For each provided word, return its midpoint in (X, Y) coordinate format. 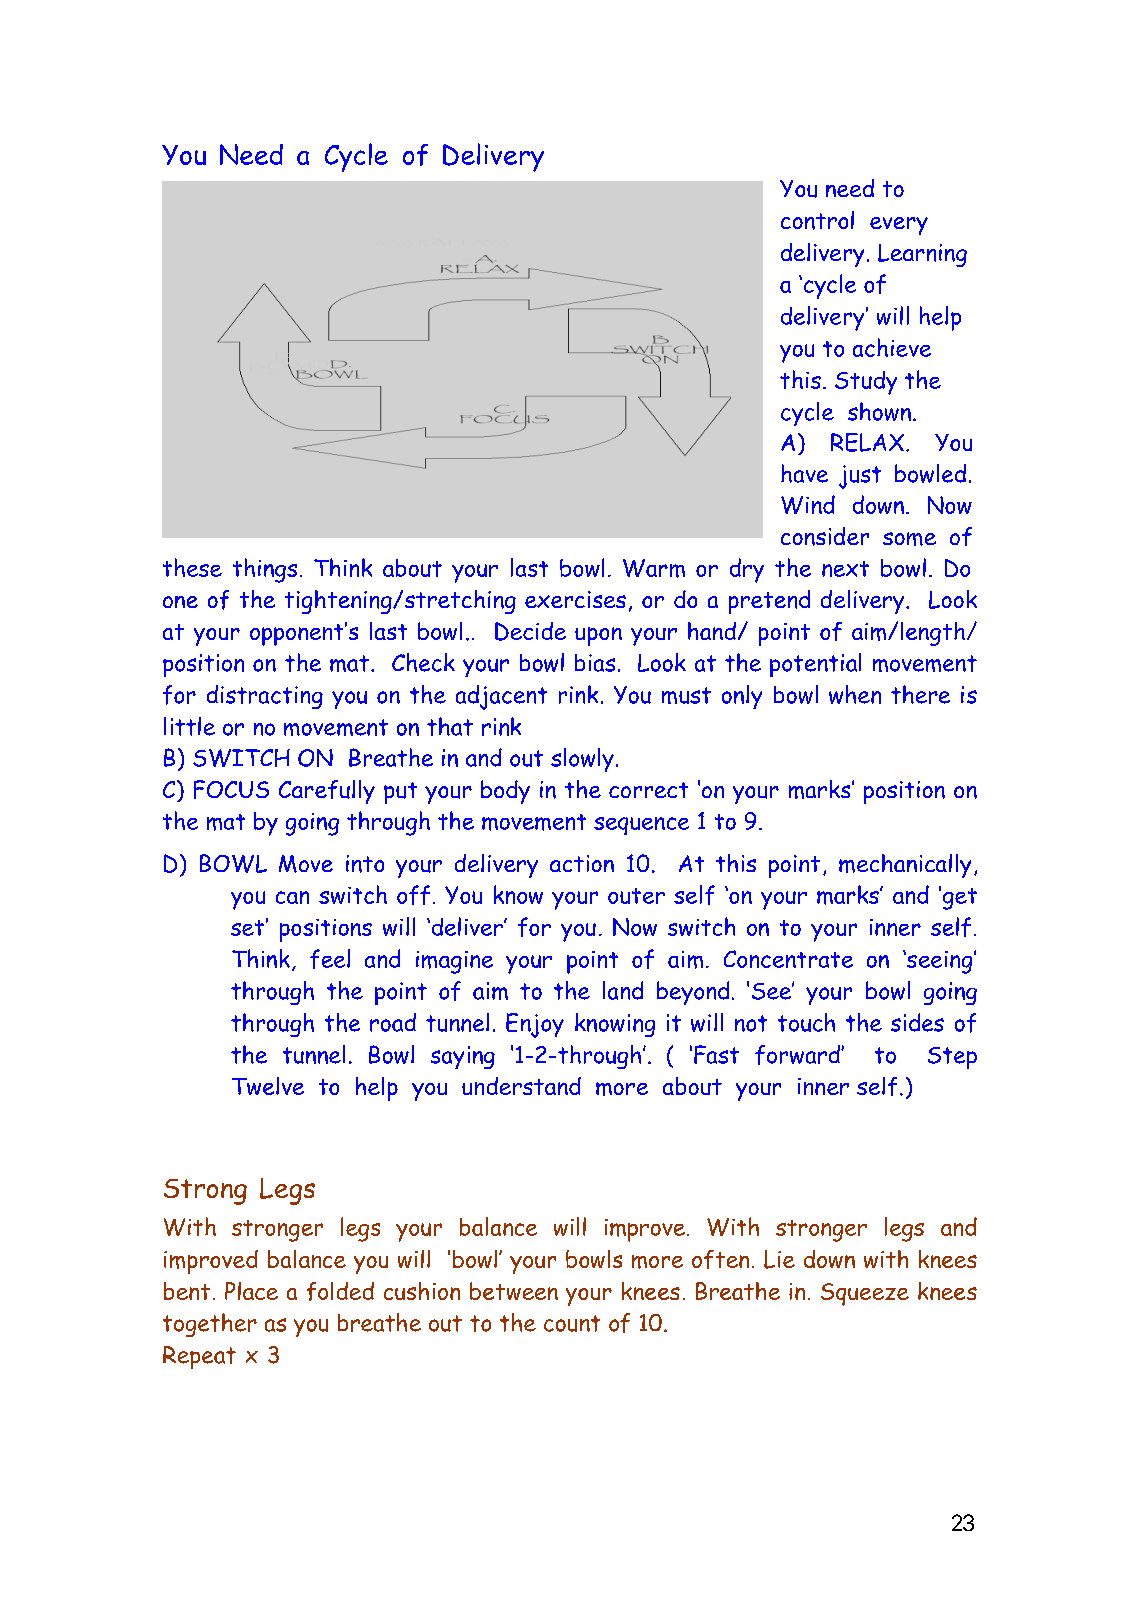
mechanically (905, 866)
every (899, 226)
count (572, 1323)
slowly (582, 760)
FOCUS (231, 789)
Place (251, 1291)
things (265, 570)
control (817, 220)
